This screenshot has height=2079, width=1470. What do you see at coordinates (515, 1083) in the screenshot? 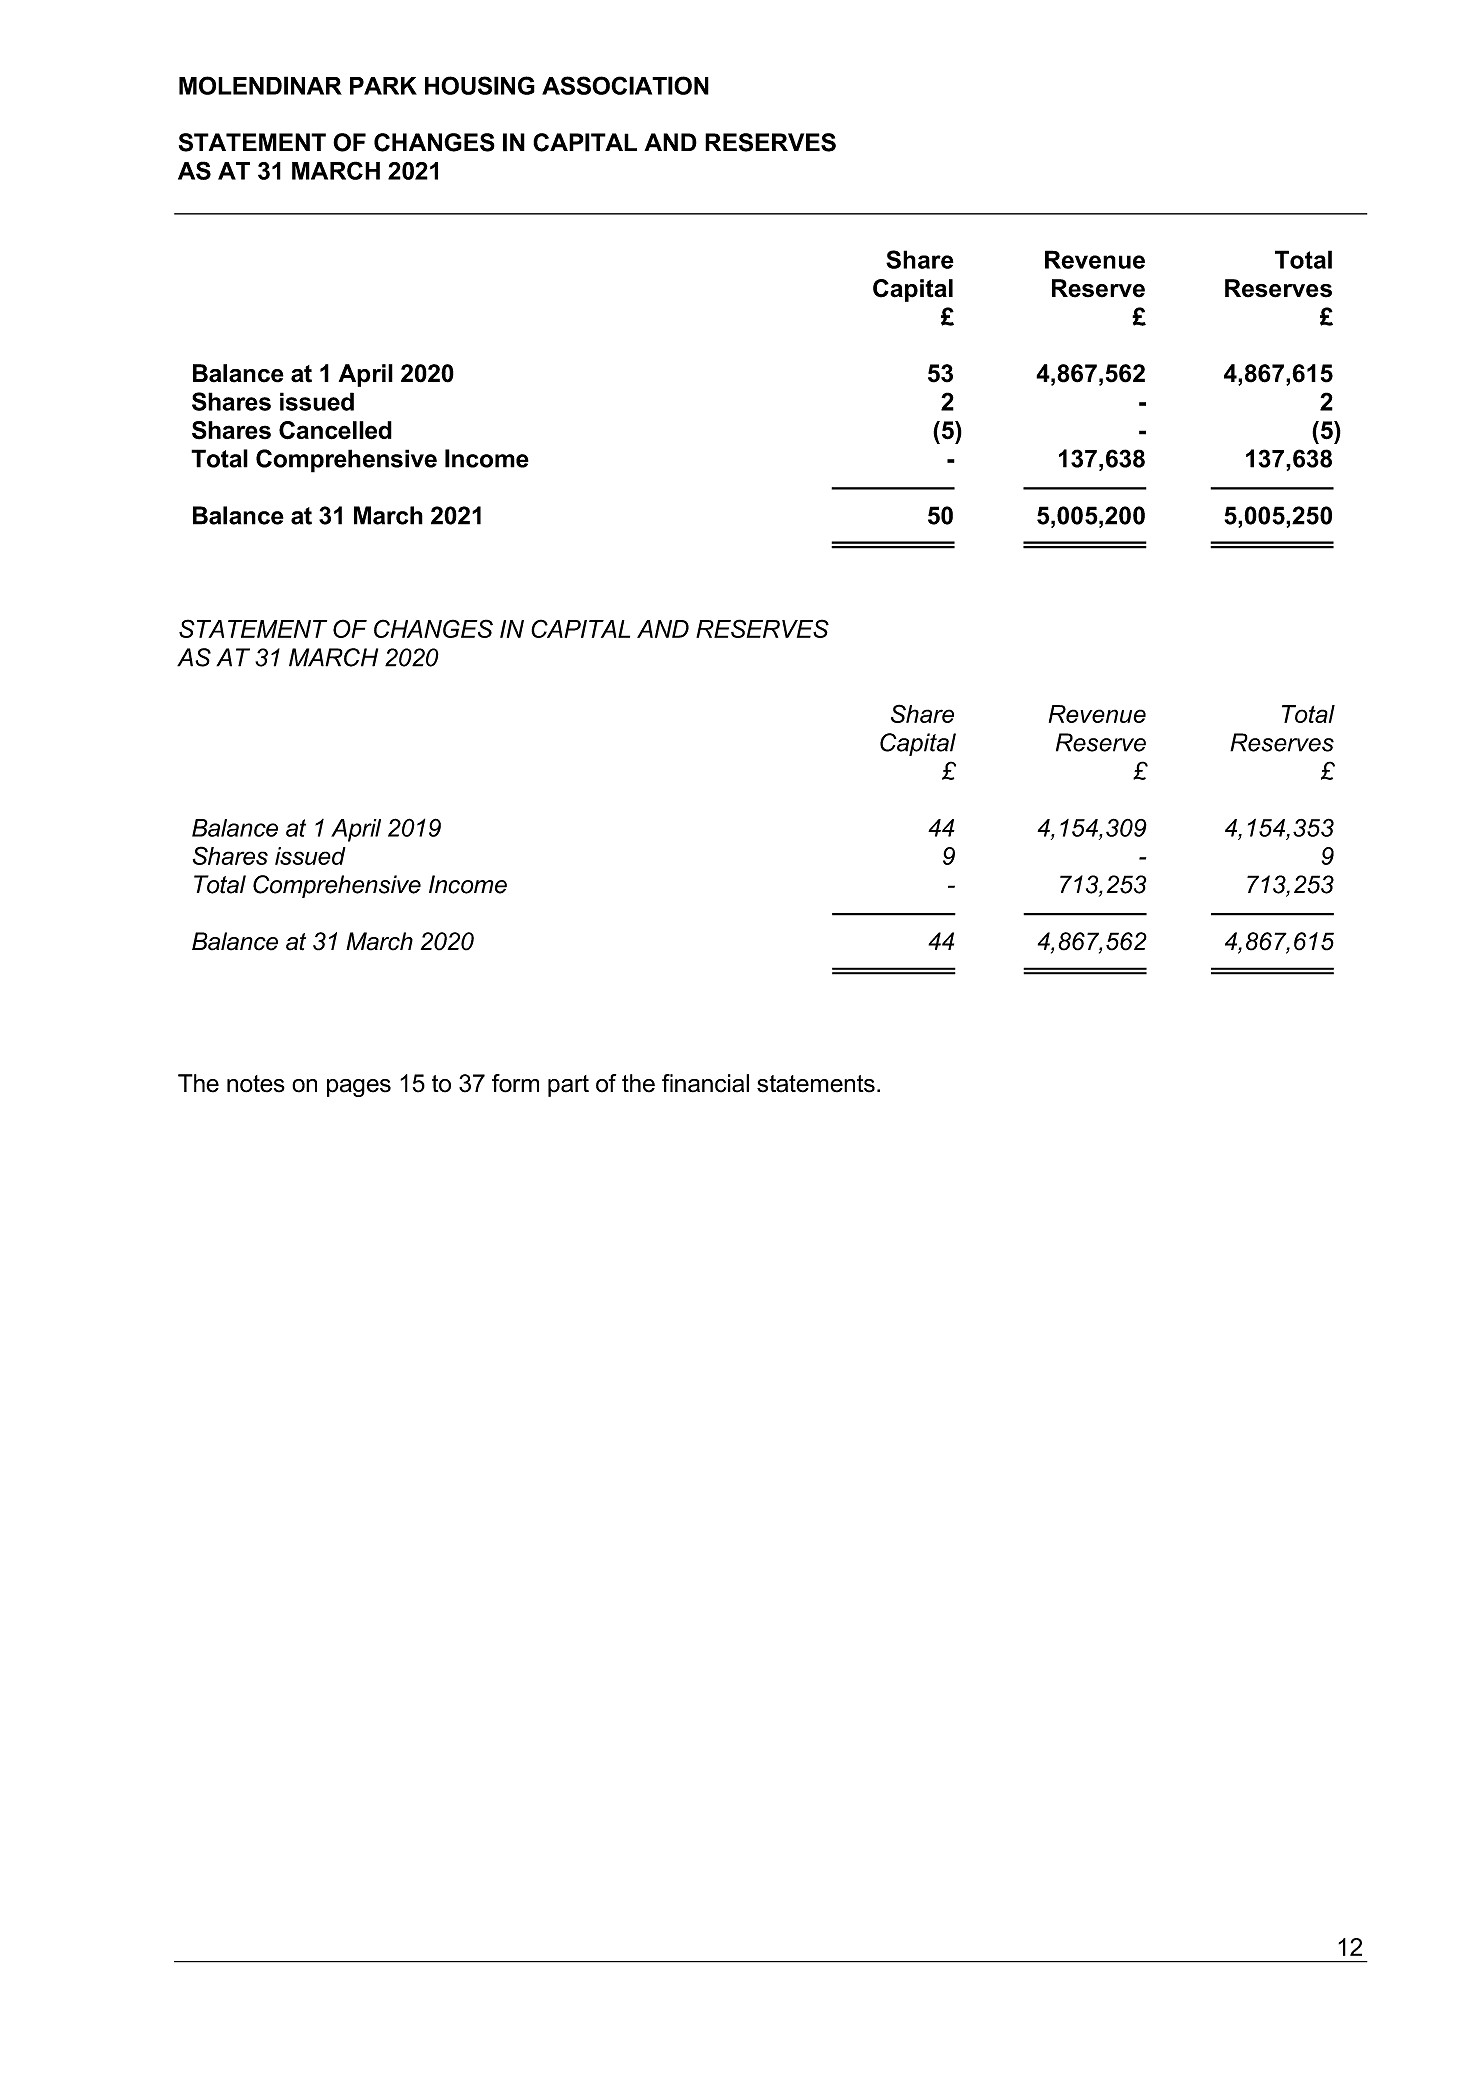
I see `form` at bounding box center [515, 1083].
